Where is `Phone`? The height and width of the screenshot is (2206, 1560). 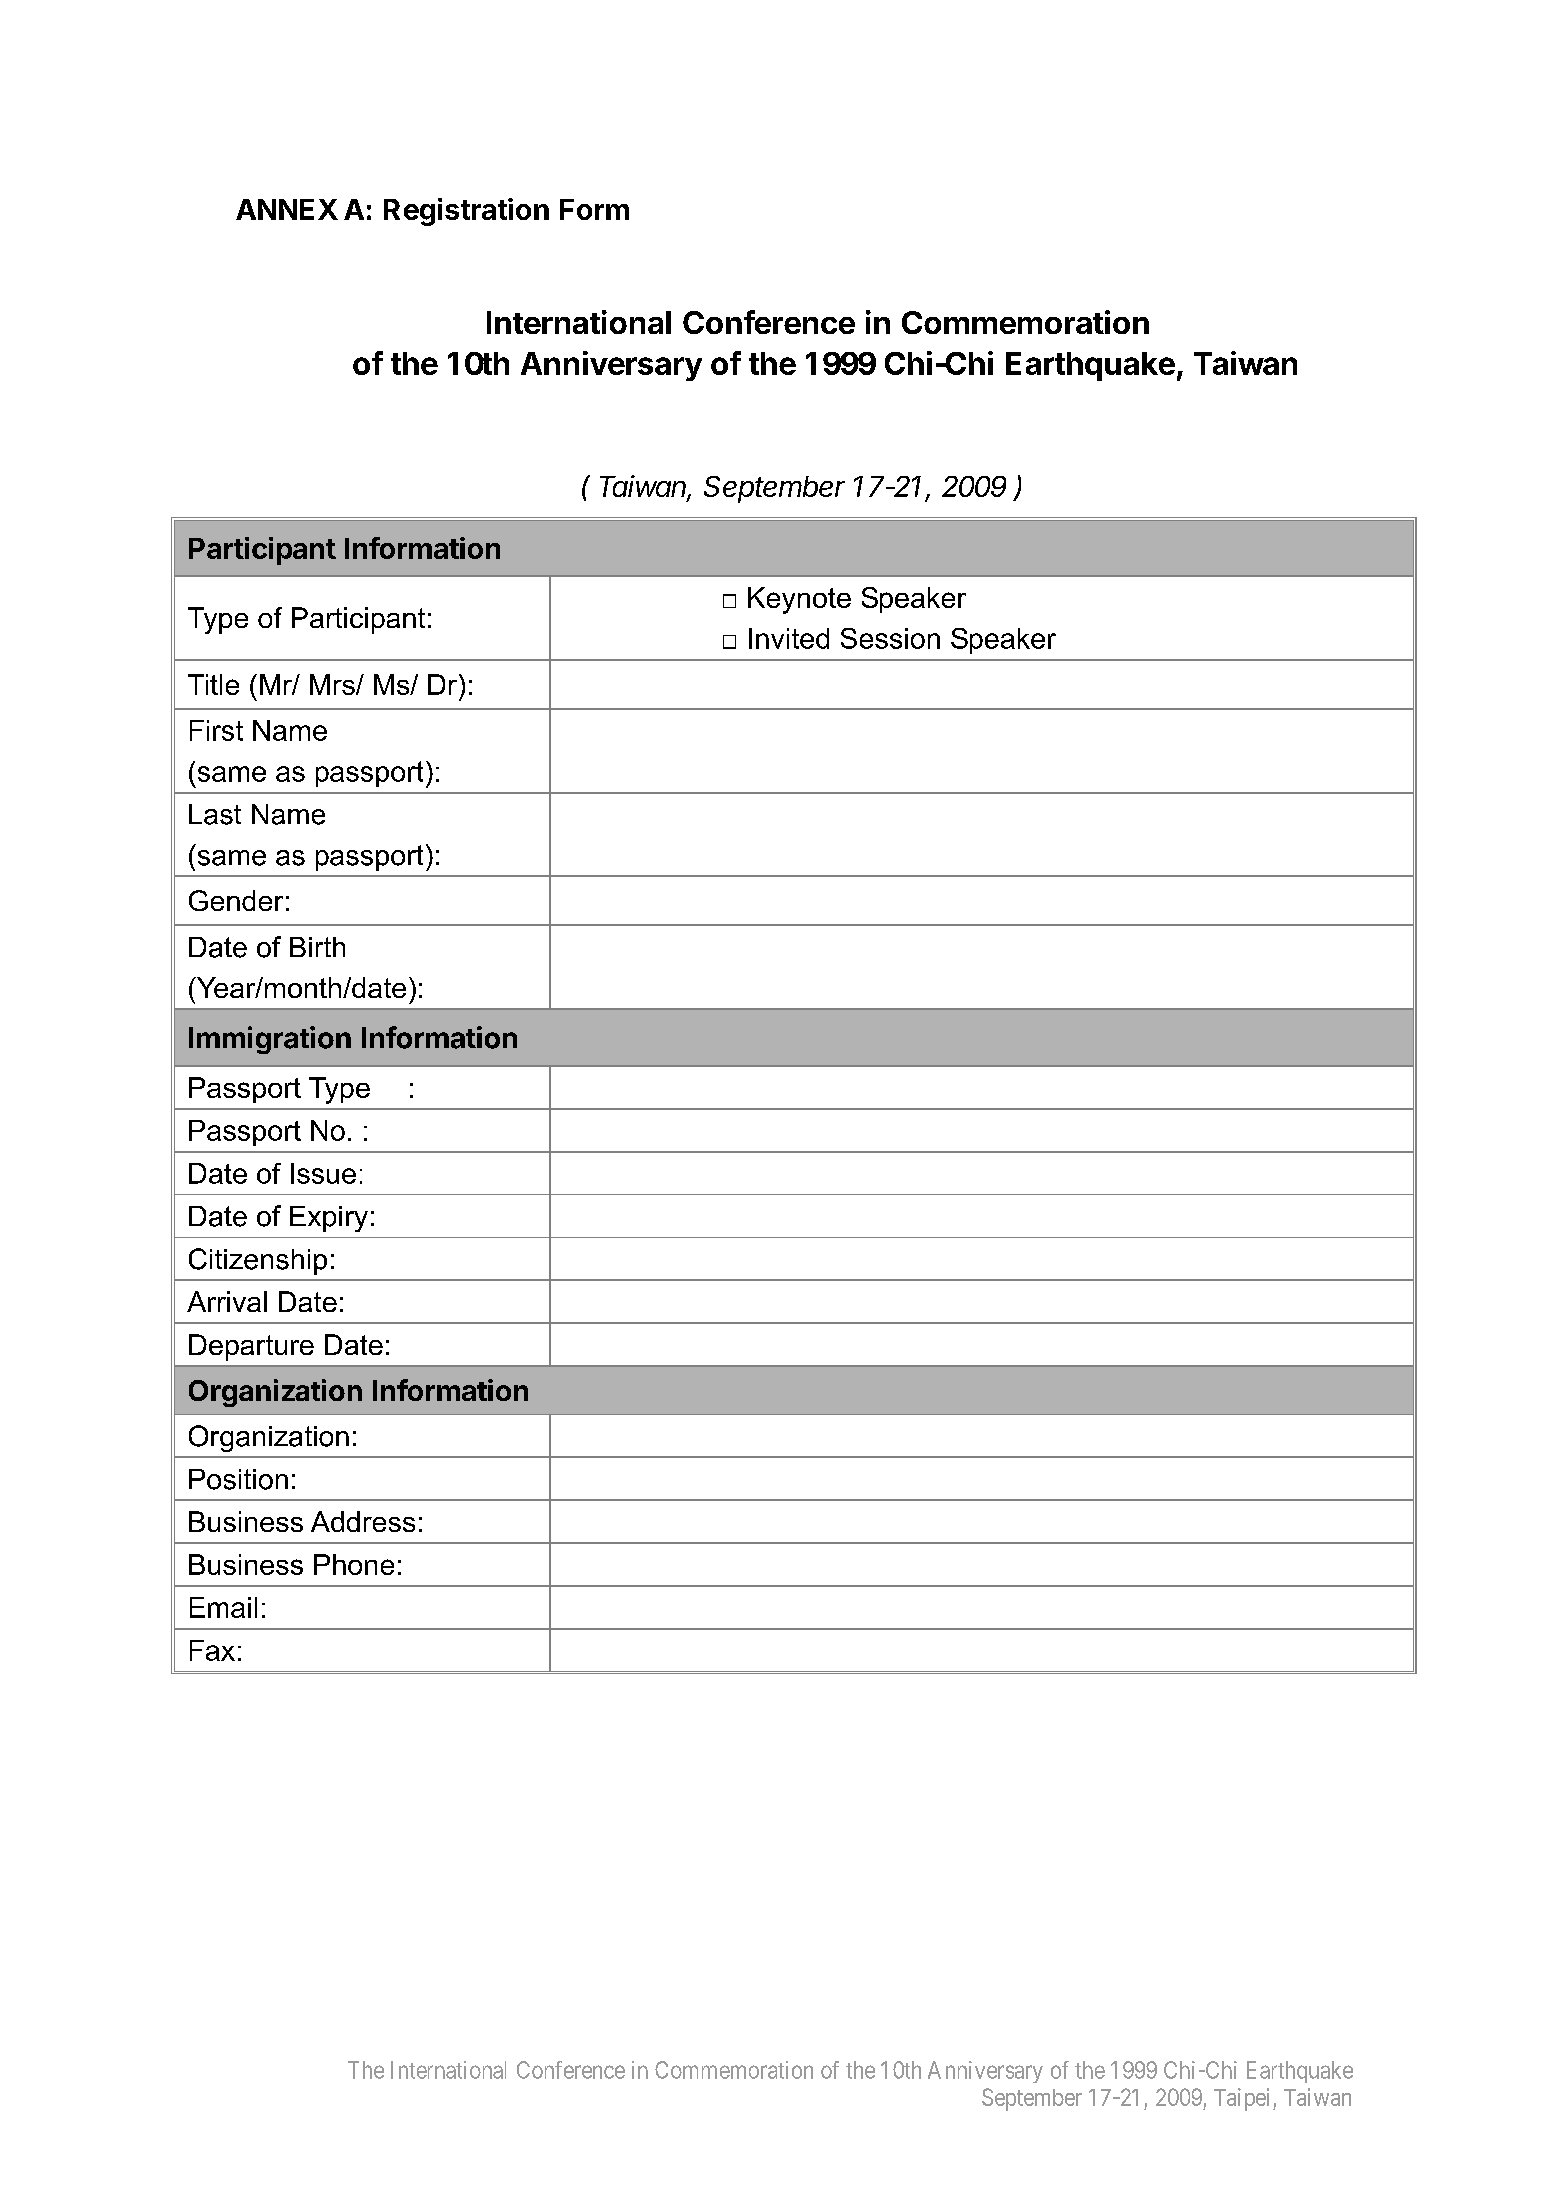 Phone is located at coordinates (354, 1564).
